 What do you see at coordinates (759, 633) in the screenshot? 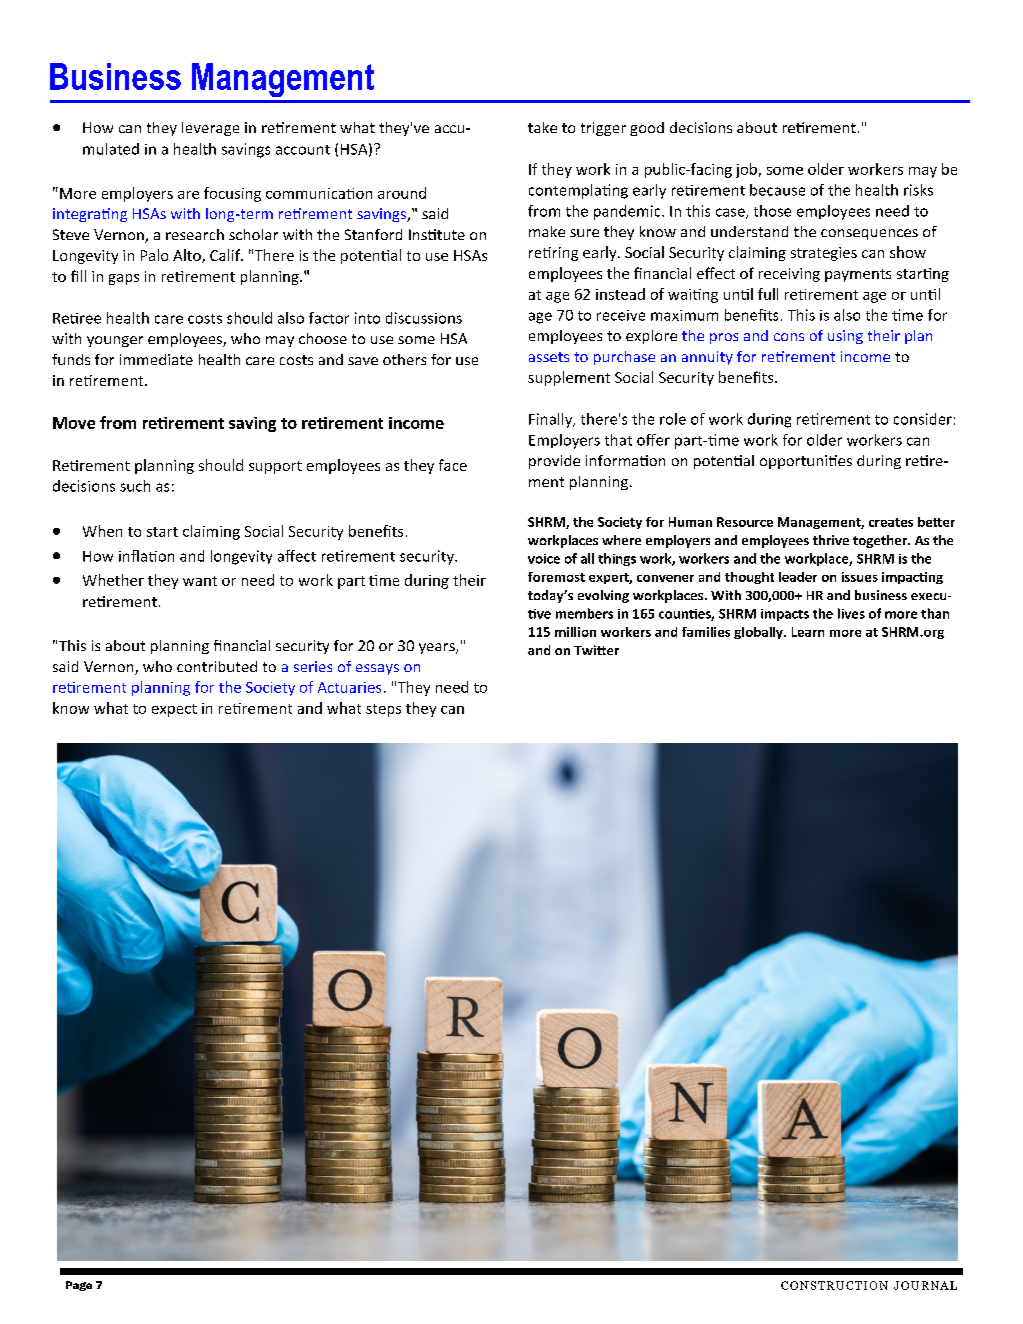
I see `globally` at bounding box center [759, 633].
